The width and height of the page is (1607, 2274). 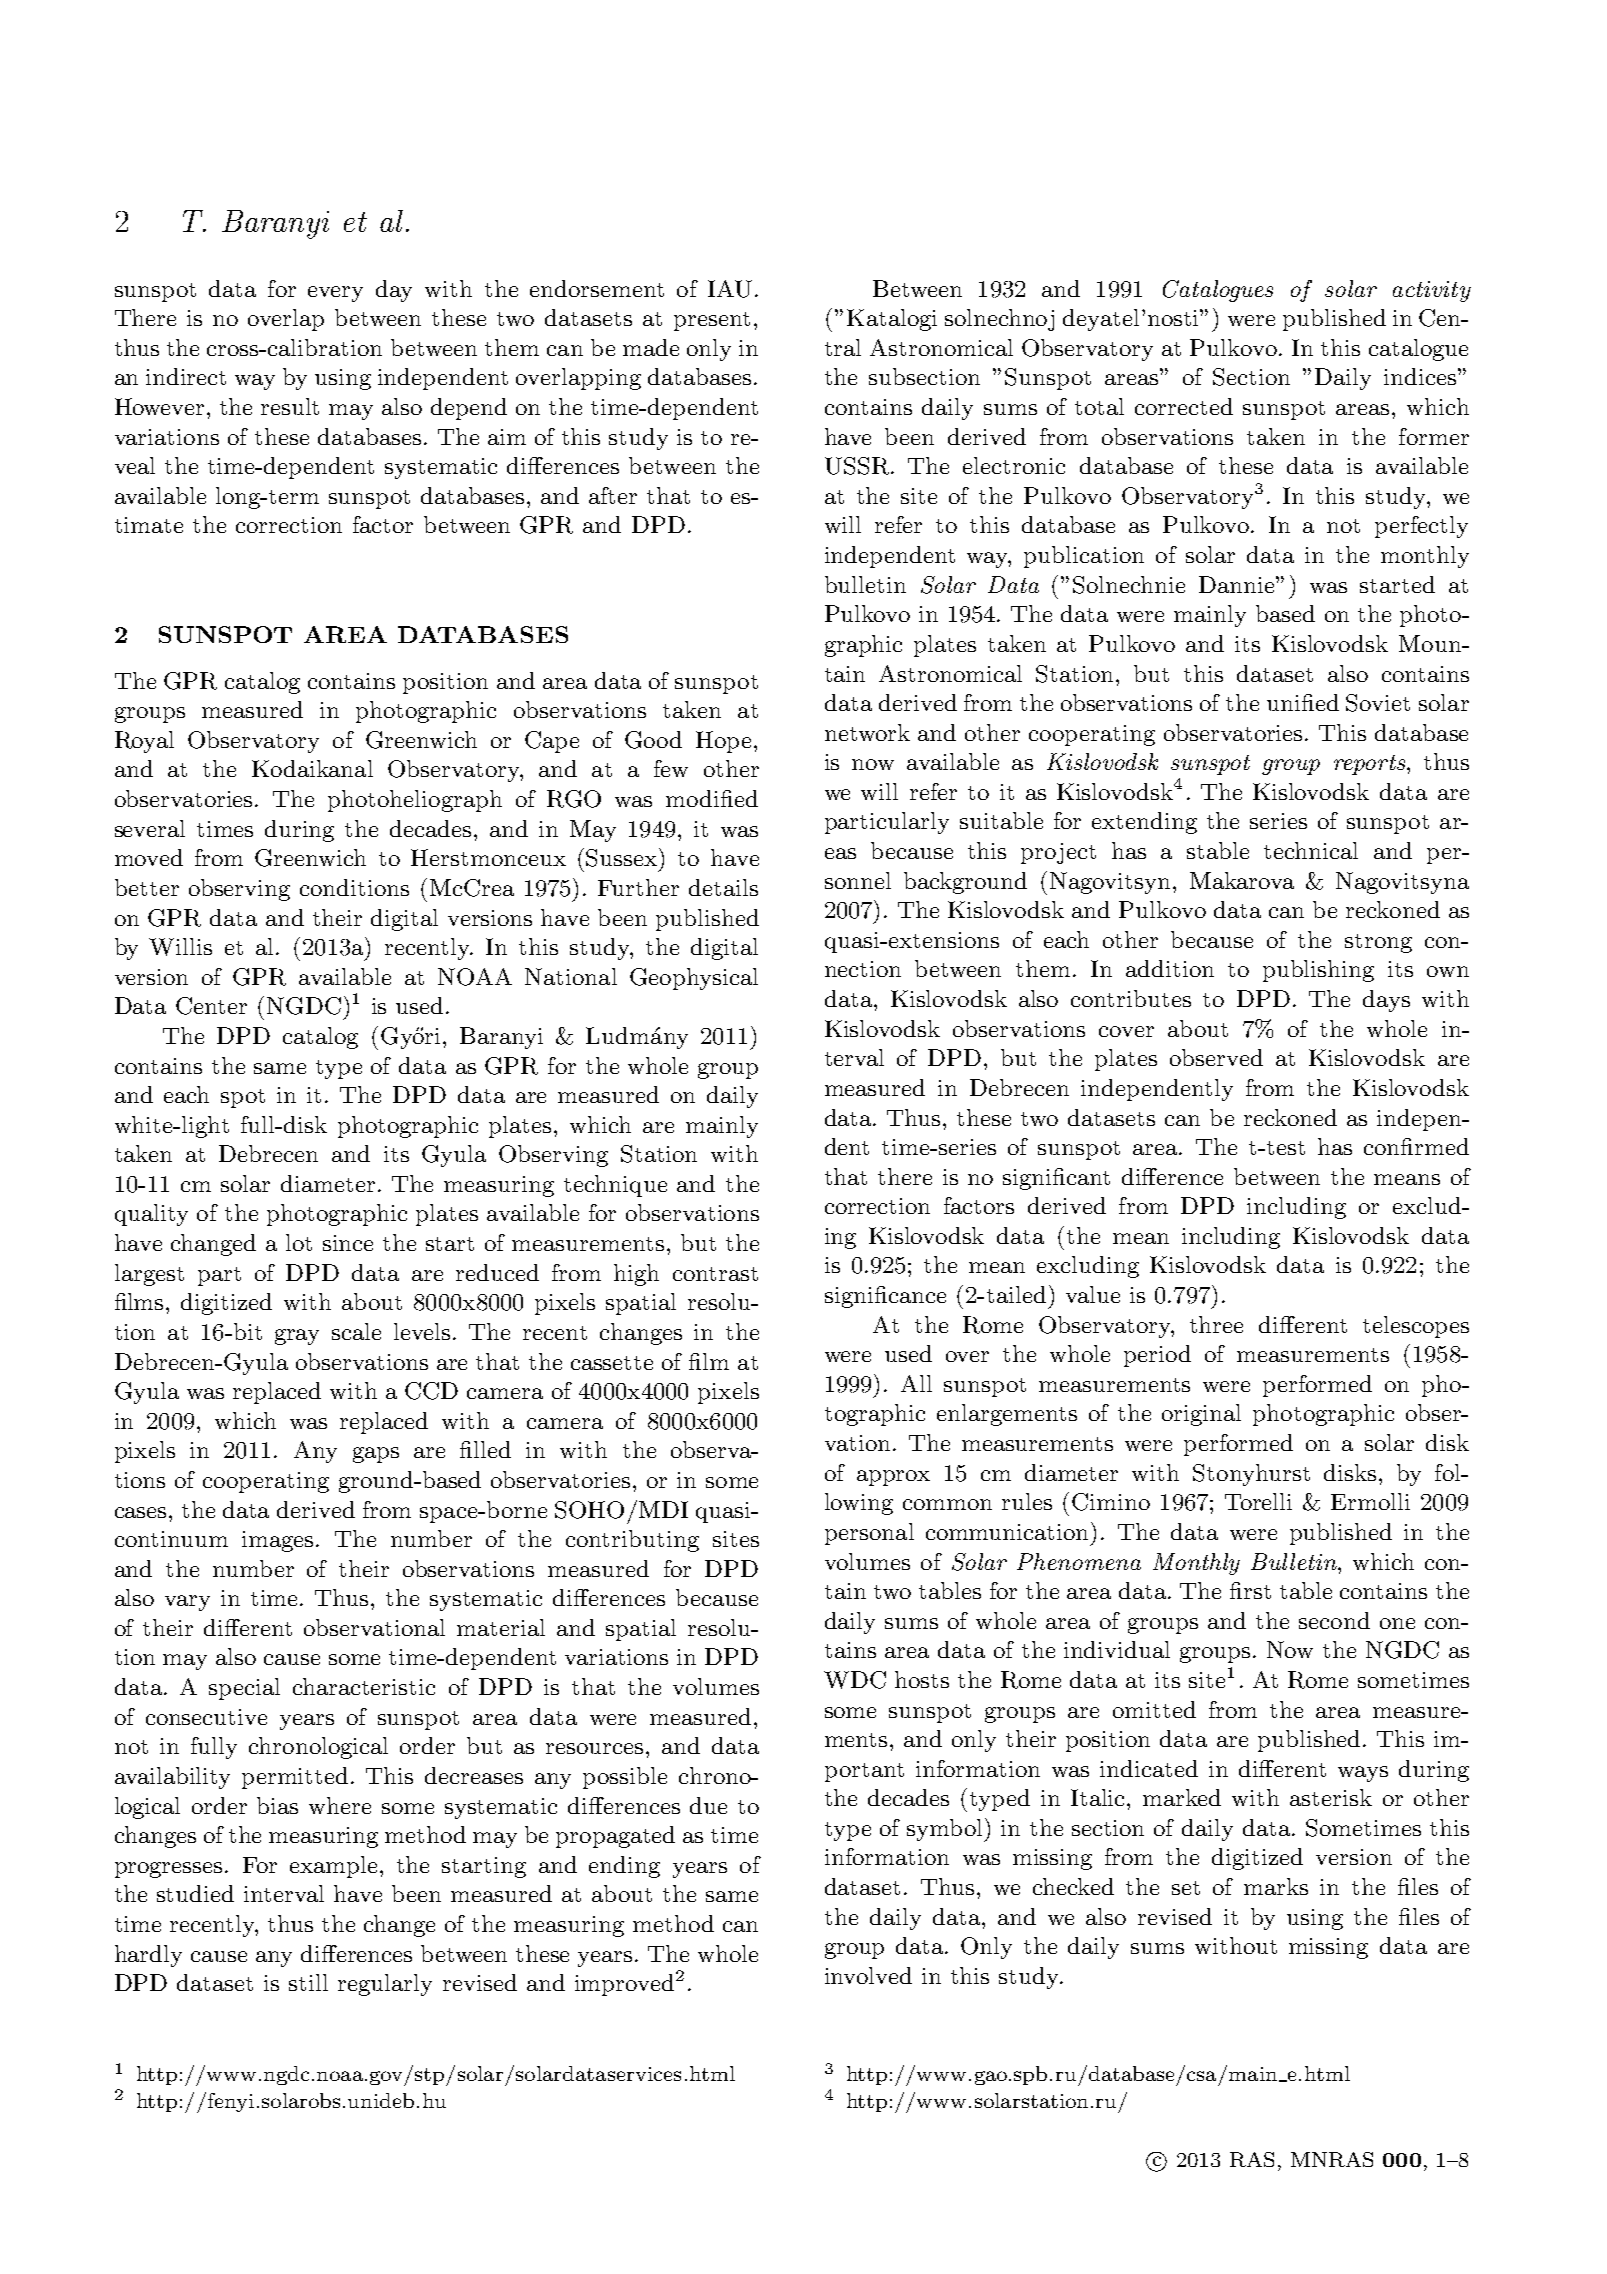 What do you see at coordinates (712, 321) in the page?
I see `present` at bounding box center [712, 321].
